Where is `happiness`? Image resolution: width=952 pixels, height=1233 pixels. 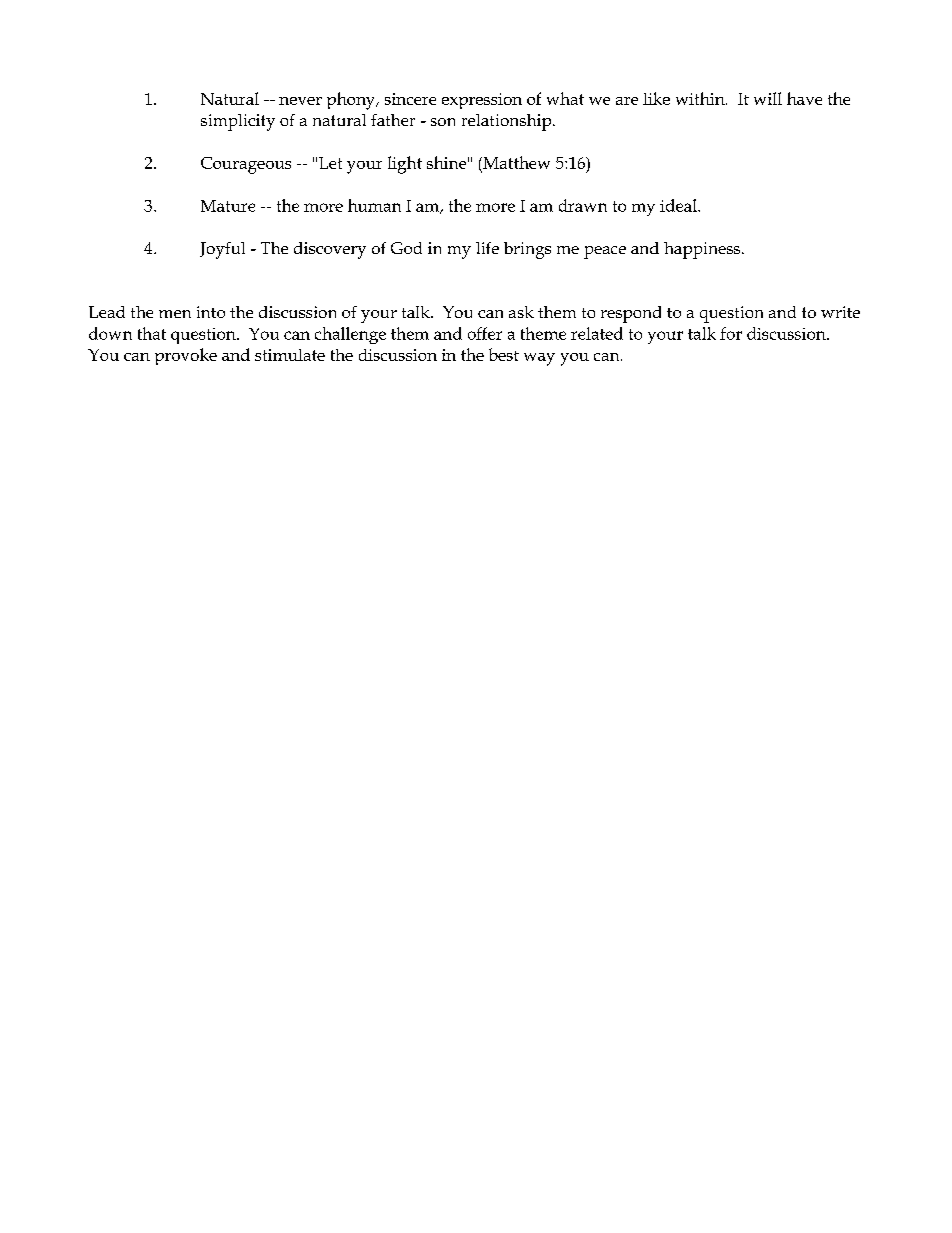 happiness is located at coordinates (702, 250).
